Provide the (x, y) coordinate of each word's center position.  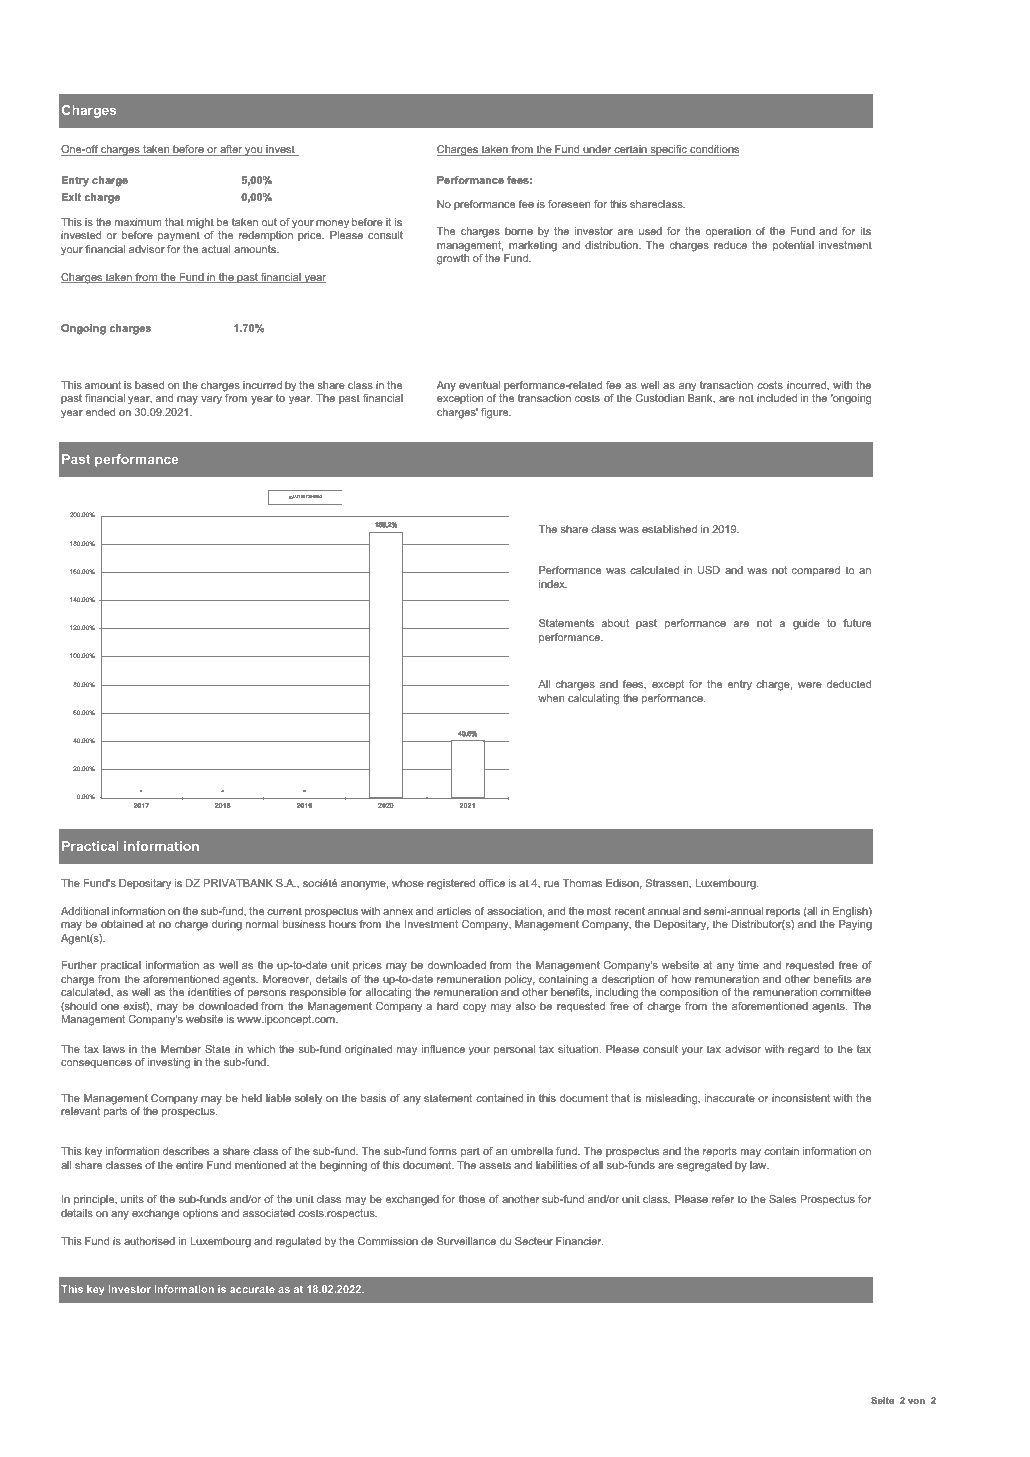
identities (209, 992)
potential (793, 246)
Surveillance (466, 1241)
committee (845, 992)
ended (100, 412)
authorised (149, 1241)
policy (520, 980)
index (553, 584)
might (200, 223)
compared (816, 571)
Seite (882, 1400)
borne (519, 231)
